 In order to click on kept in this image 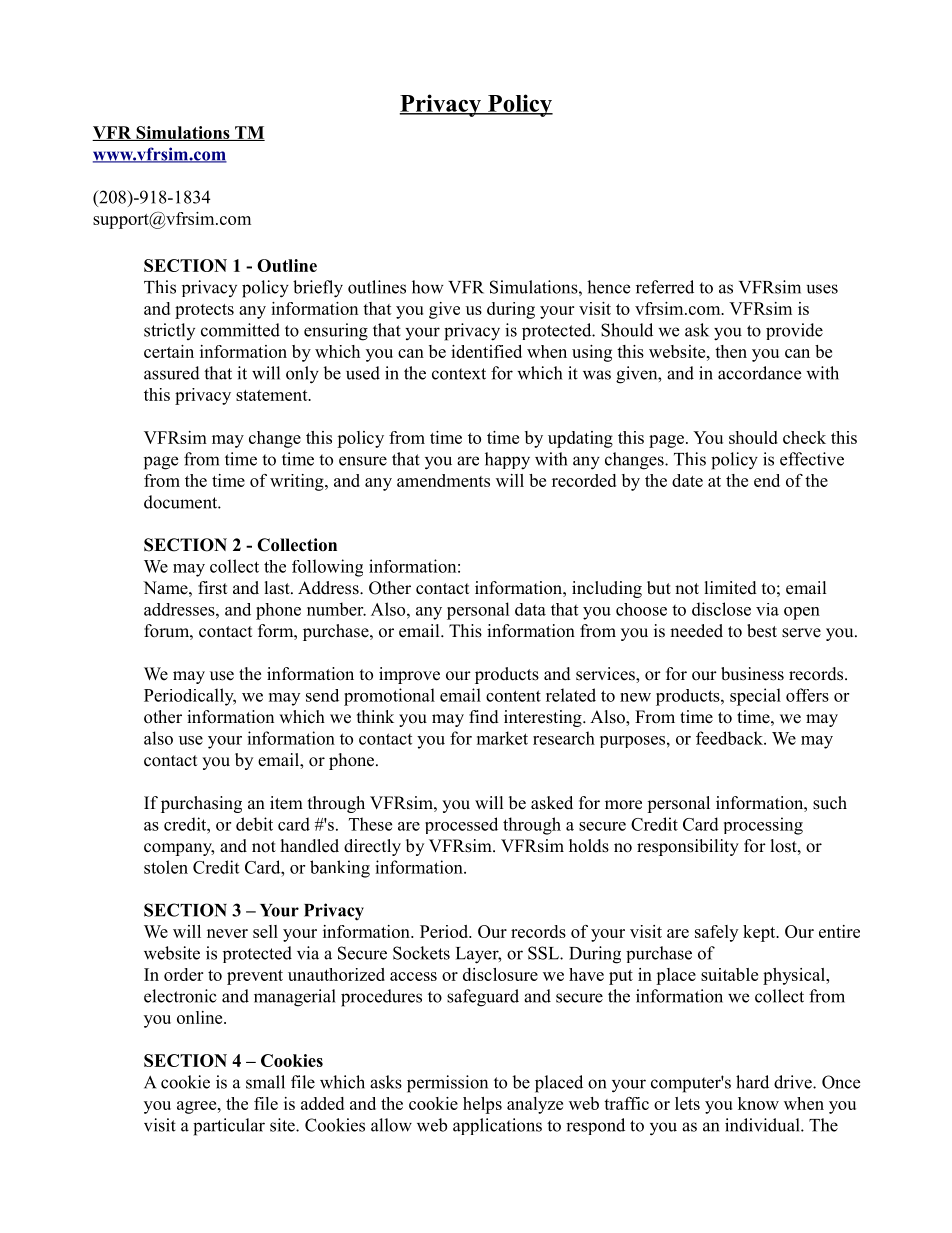, I will do `click(760, 933)`.
